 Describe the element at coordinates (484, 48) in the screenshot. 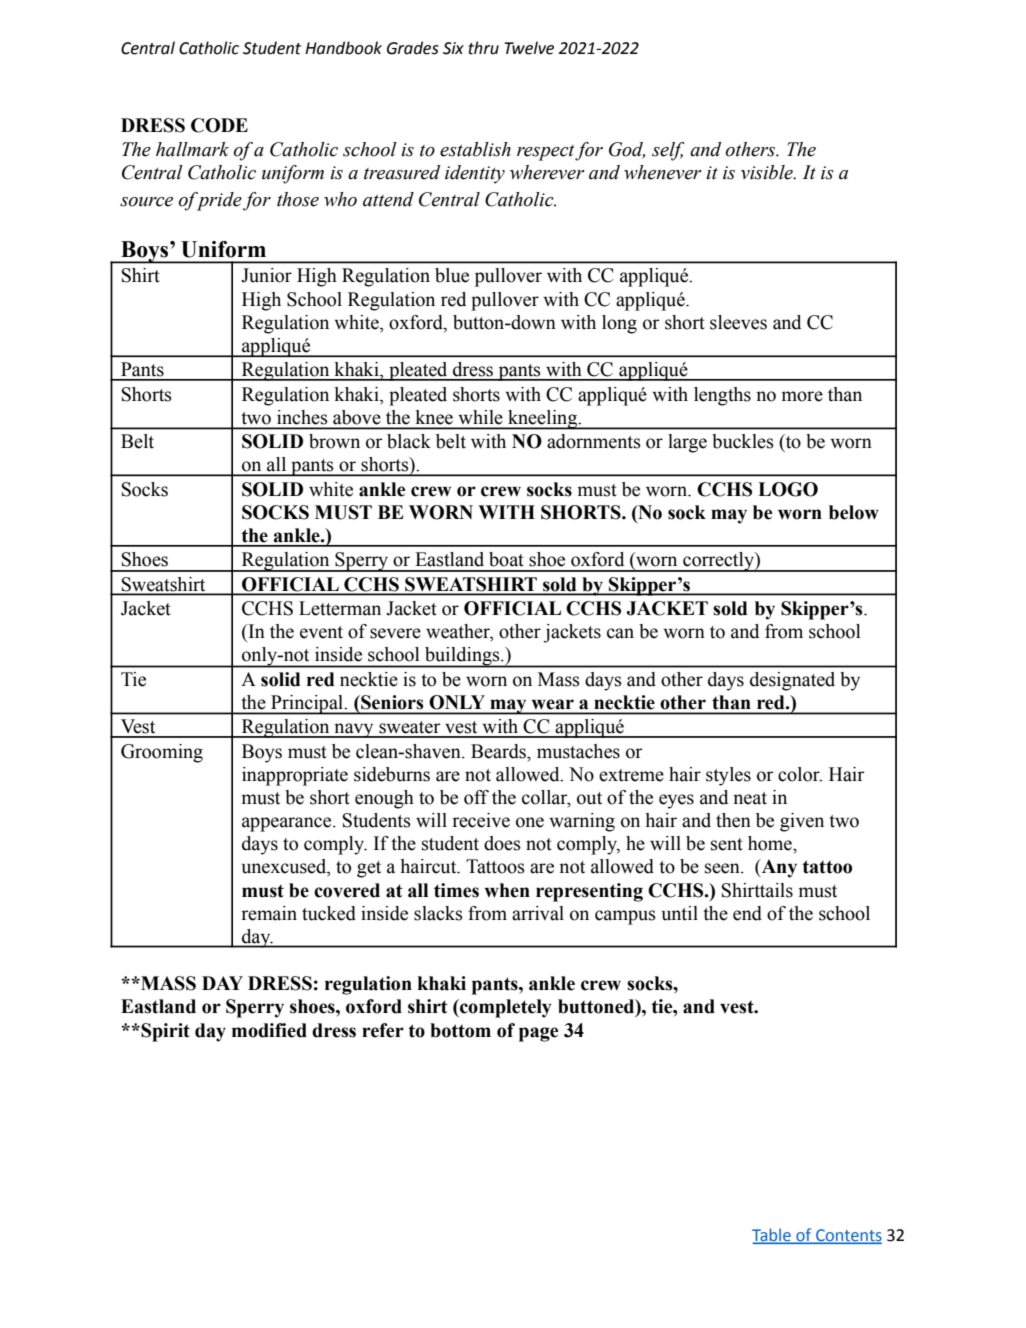

I see `thru` at that location.
